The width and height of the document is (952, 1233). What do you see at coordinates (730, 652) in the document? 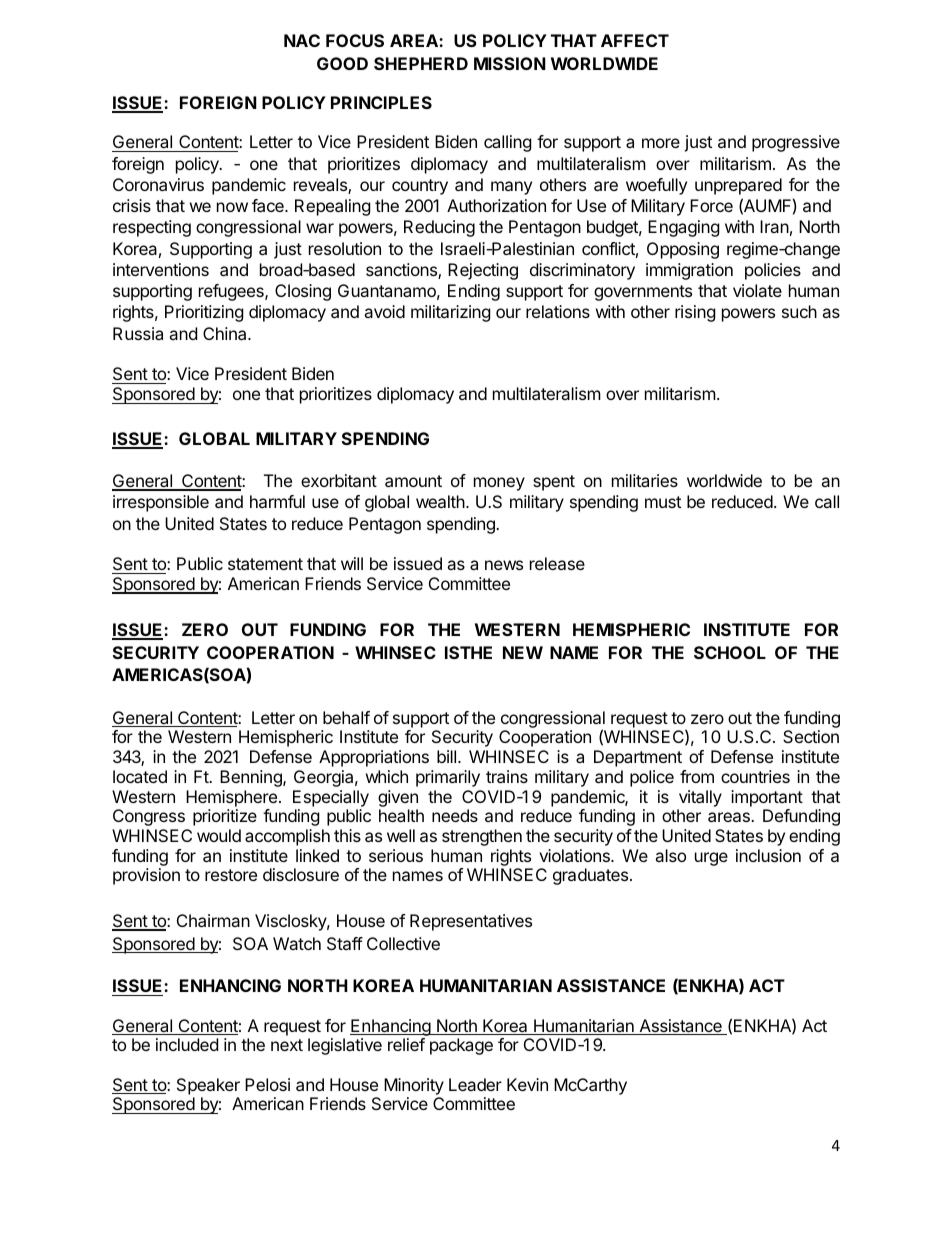
I see `SCHOOL` at bounding box center [730, 652].
